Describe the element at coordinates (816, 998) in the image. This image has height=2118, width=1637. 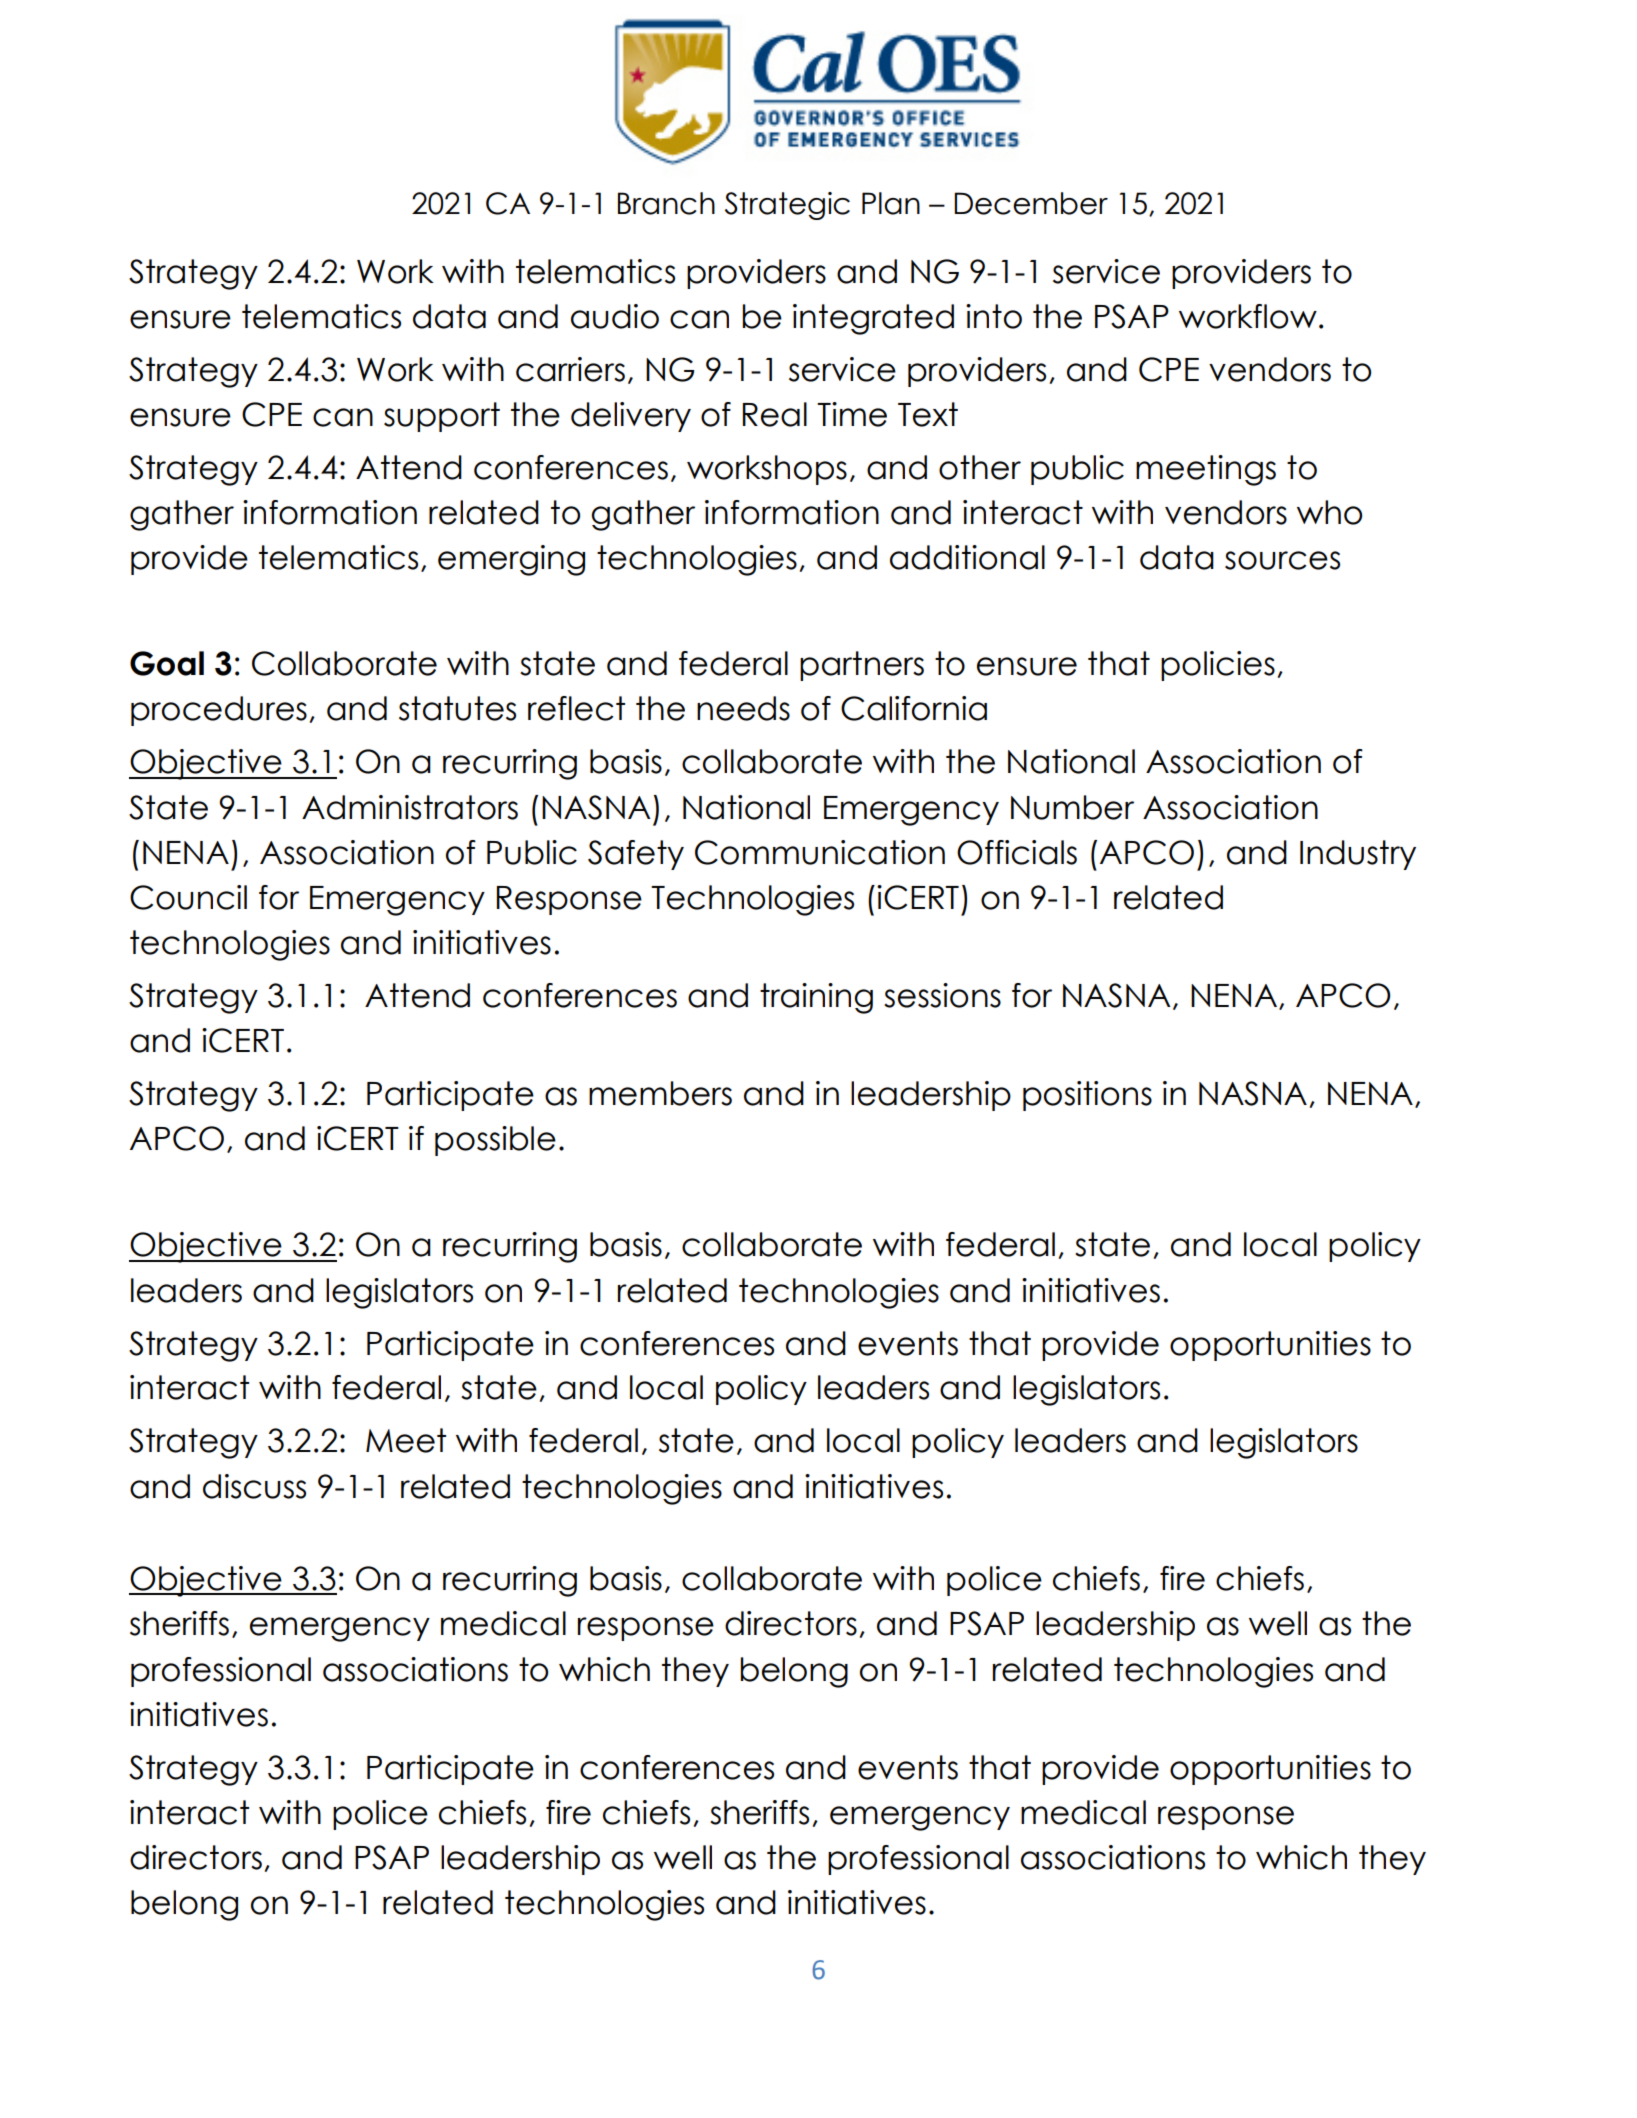
I see `training` at that location.
